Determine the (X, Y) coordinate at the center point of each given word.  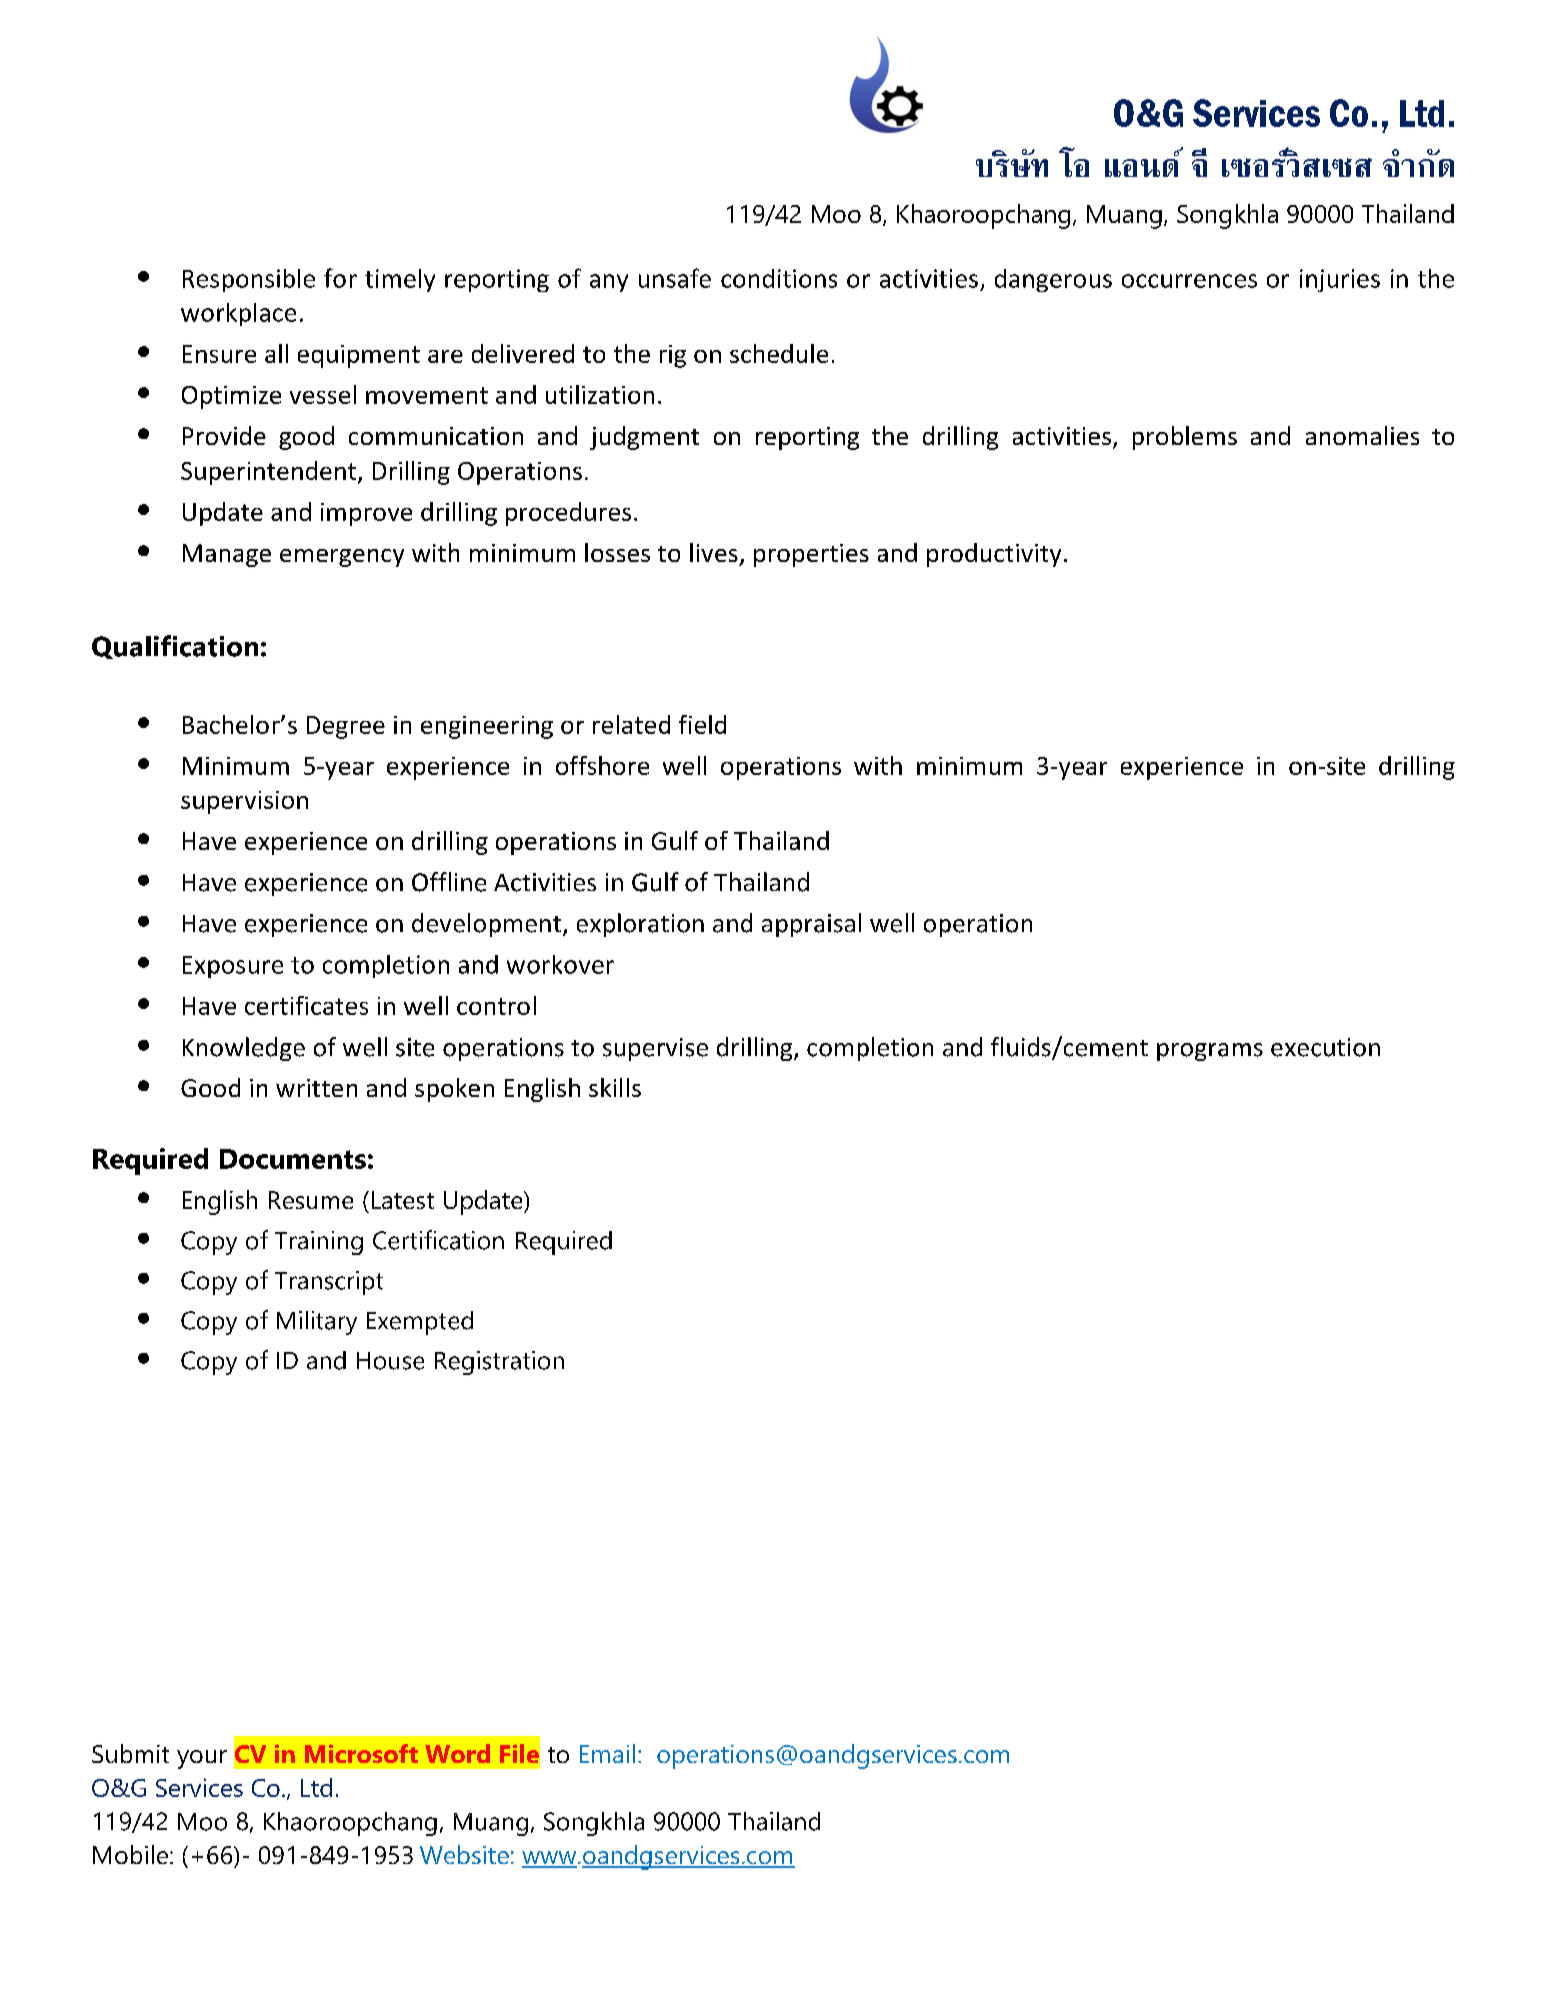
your (202, 1759)
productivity (994, 555)
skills (615, 1087)
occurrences (1189, 281)
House (390, 1361)
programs (1210, 1052)
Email (607, 1753)
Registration (499, 1363)
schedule (779, 353)
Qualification (175, 647)
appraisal (811, 925)
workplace (238, 314)
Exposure (233, 967)
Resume (311, 1200)
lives (714, 552)
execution (1325, 1047)
